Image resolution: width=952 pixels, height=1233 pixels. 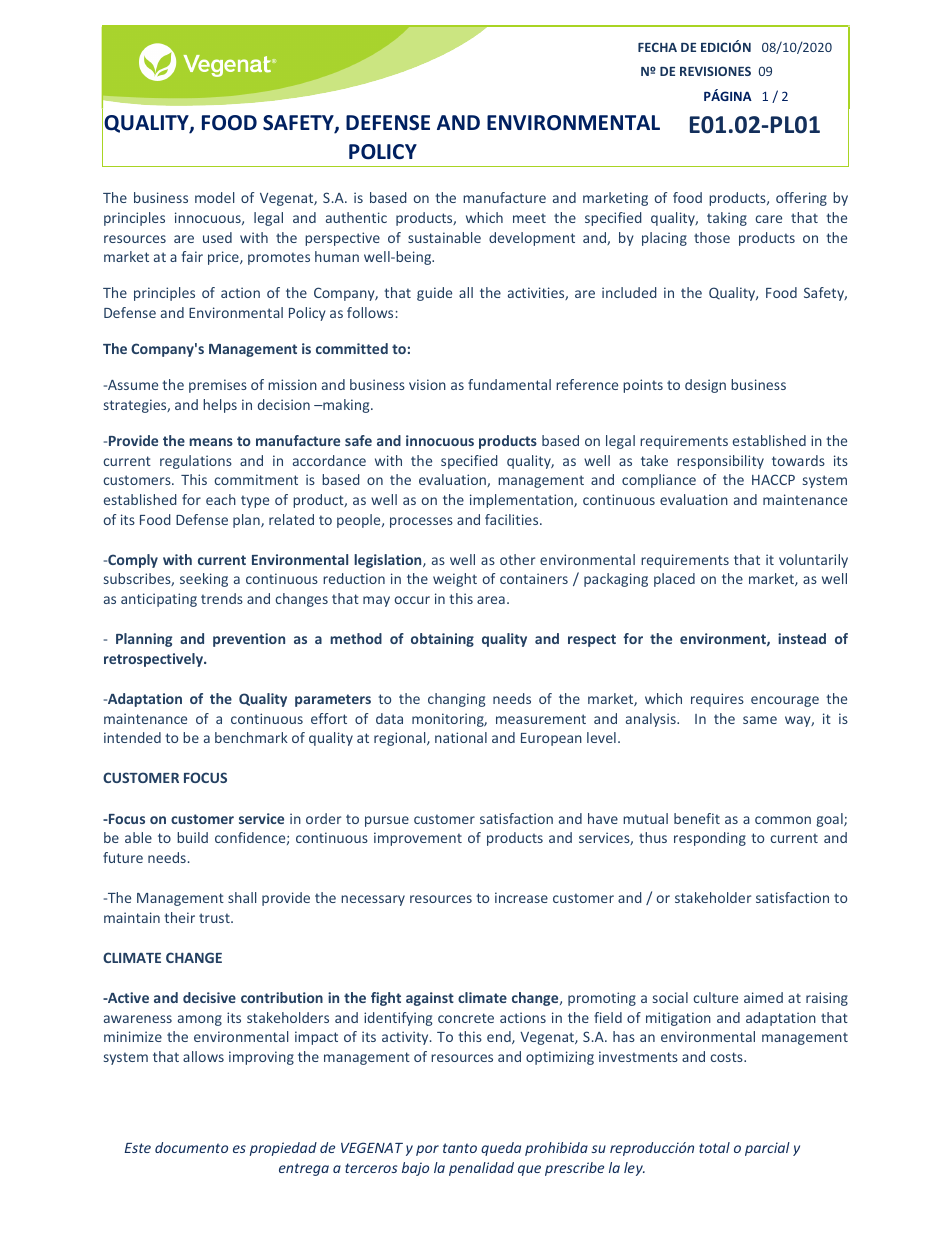 I want to click on area, so click(x=491, y=600).
